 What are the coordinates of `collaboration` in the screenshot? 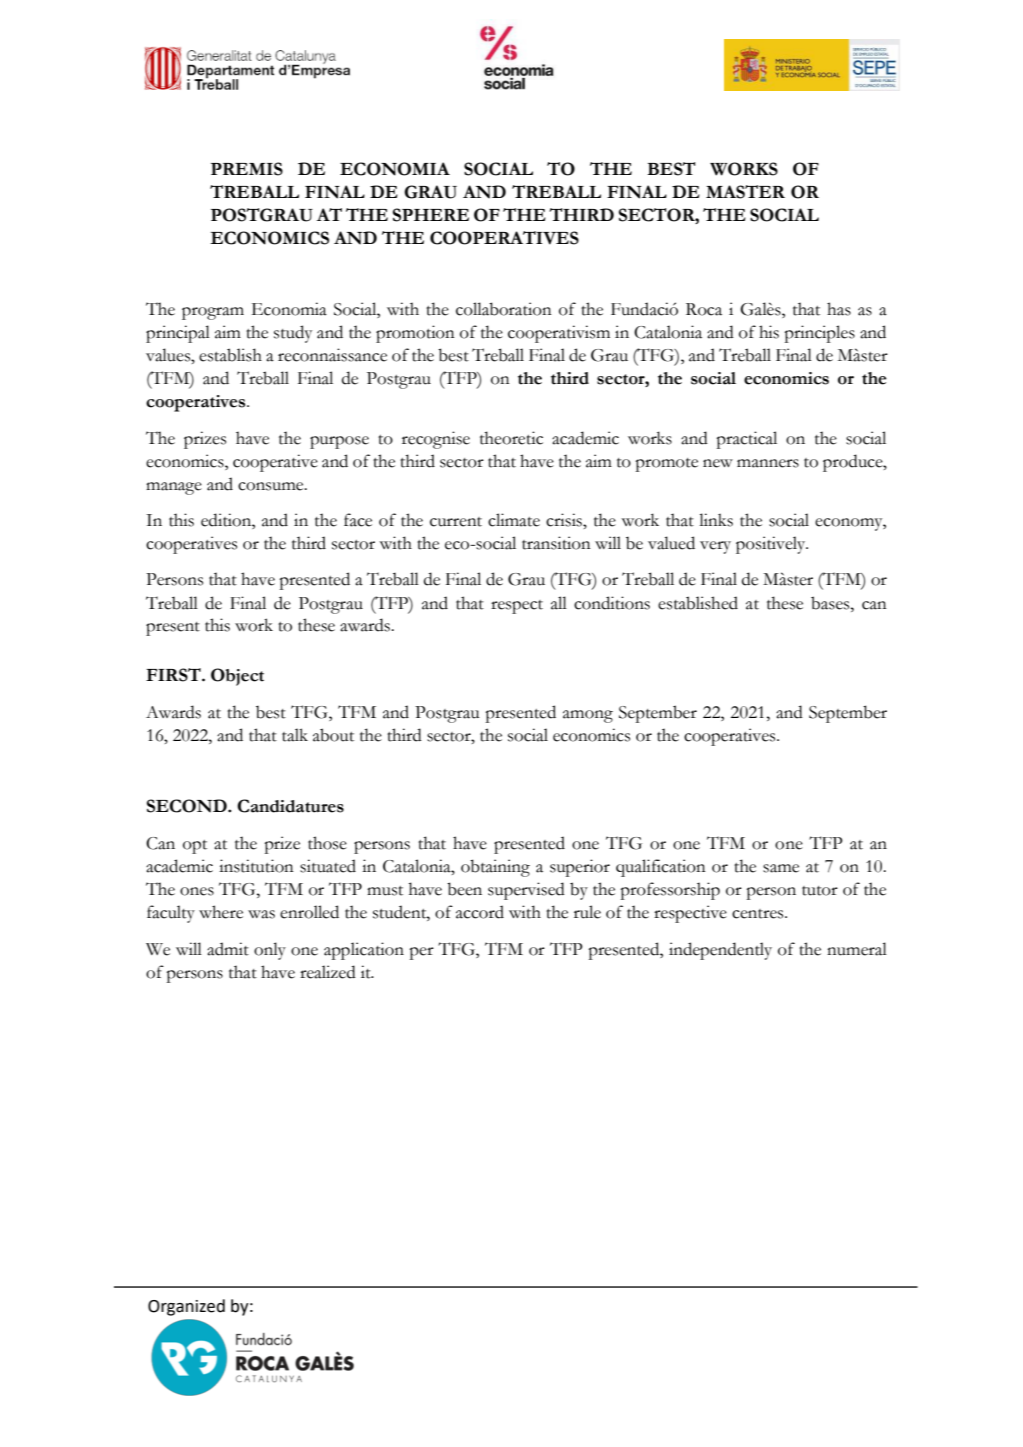 It's located at (504, 309).
